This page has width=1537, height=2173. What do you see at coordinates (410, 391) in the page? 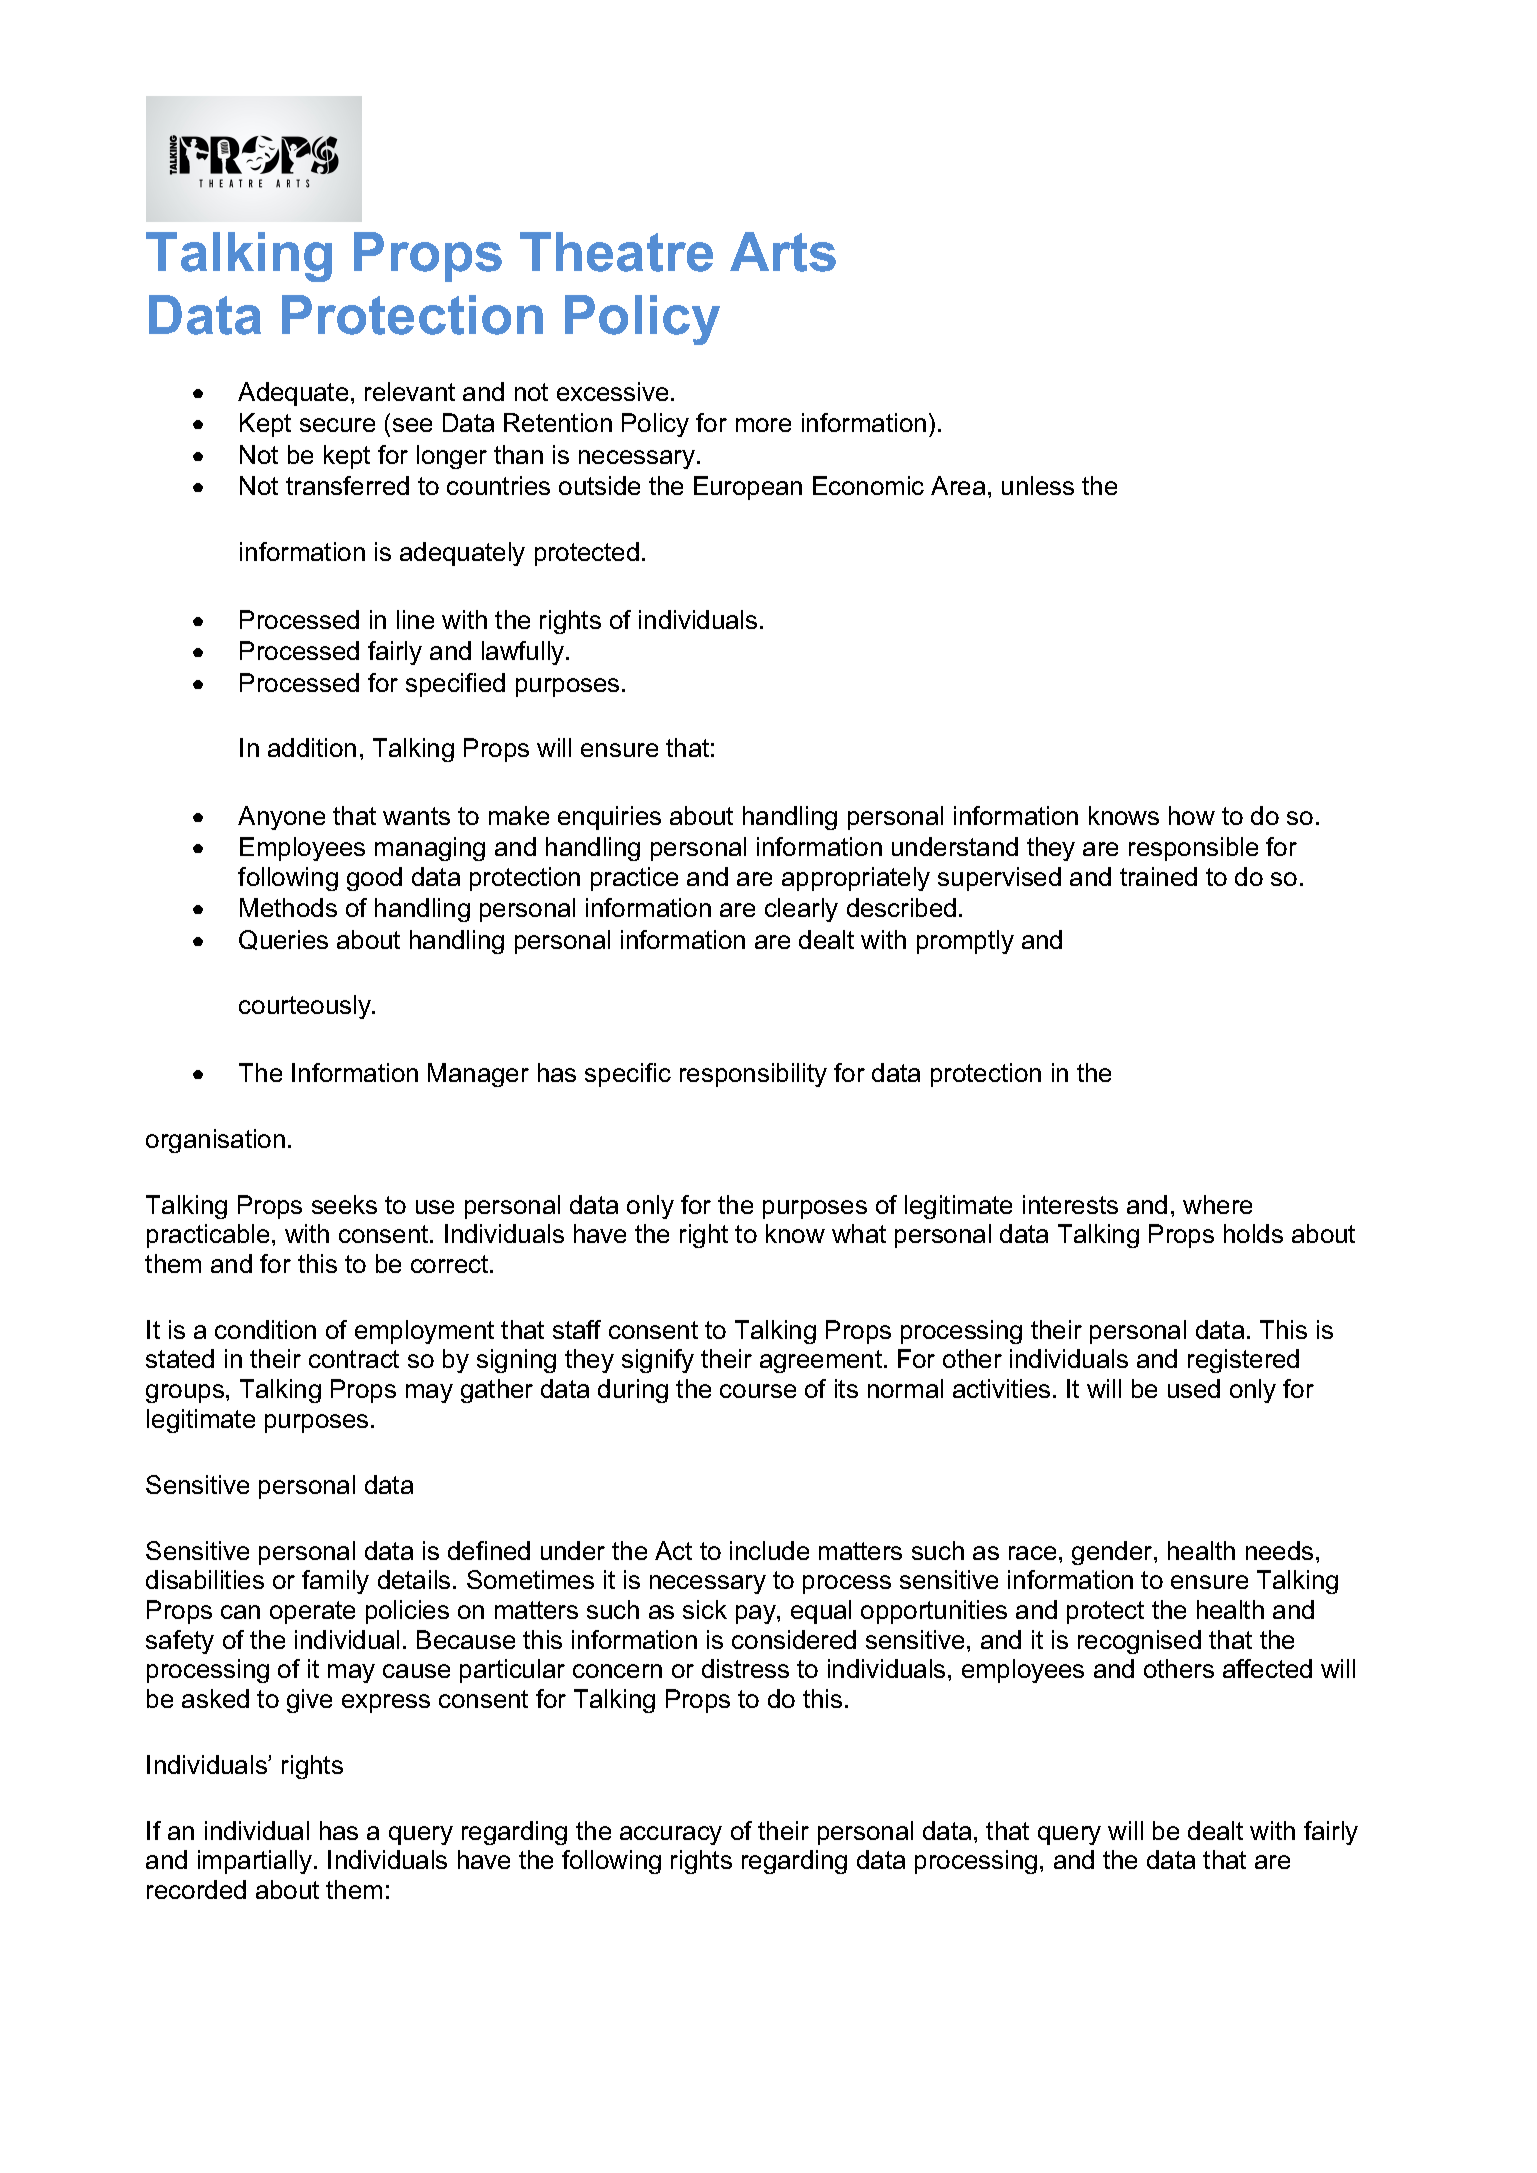
I see `relevant` at bounding box center [410, 391].
